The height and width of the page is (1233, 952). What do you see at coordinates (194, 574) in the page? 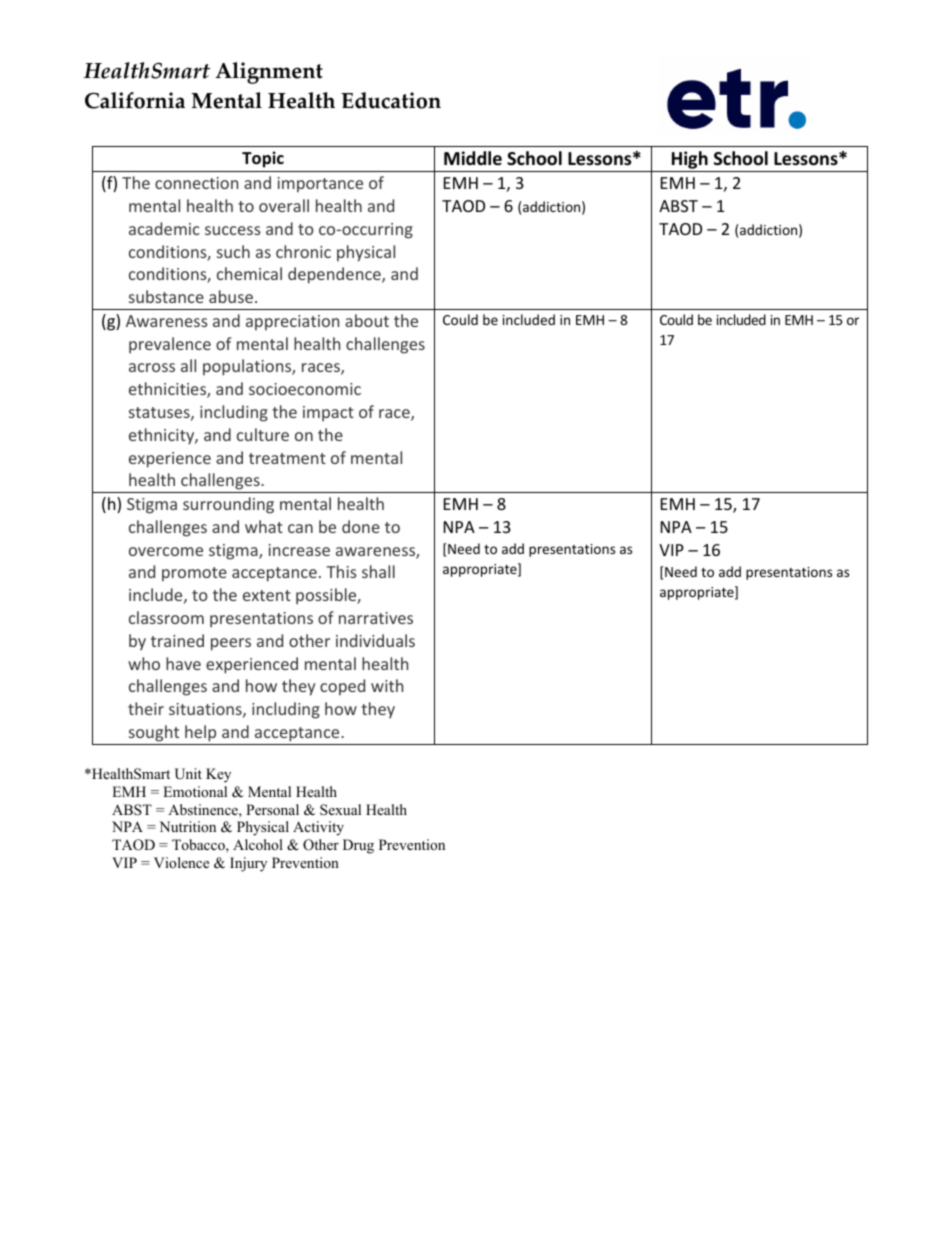
I see `promote` at bounding box center [194, 574].
